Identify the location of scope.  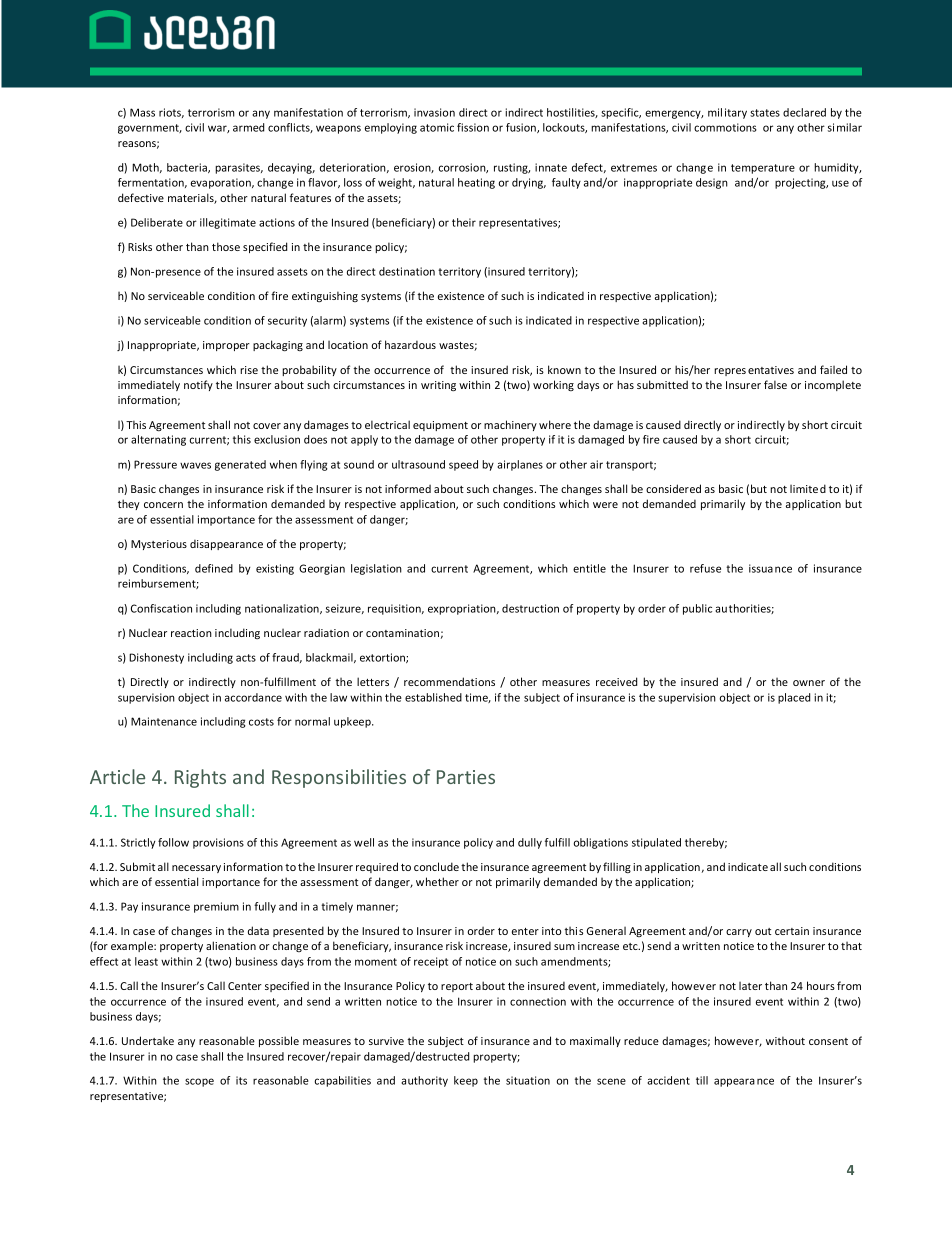
(199, 1082).
